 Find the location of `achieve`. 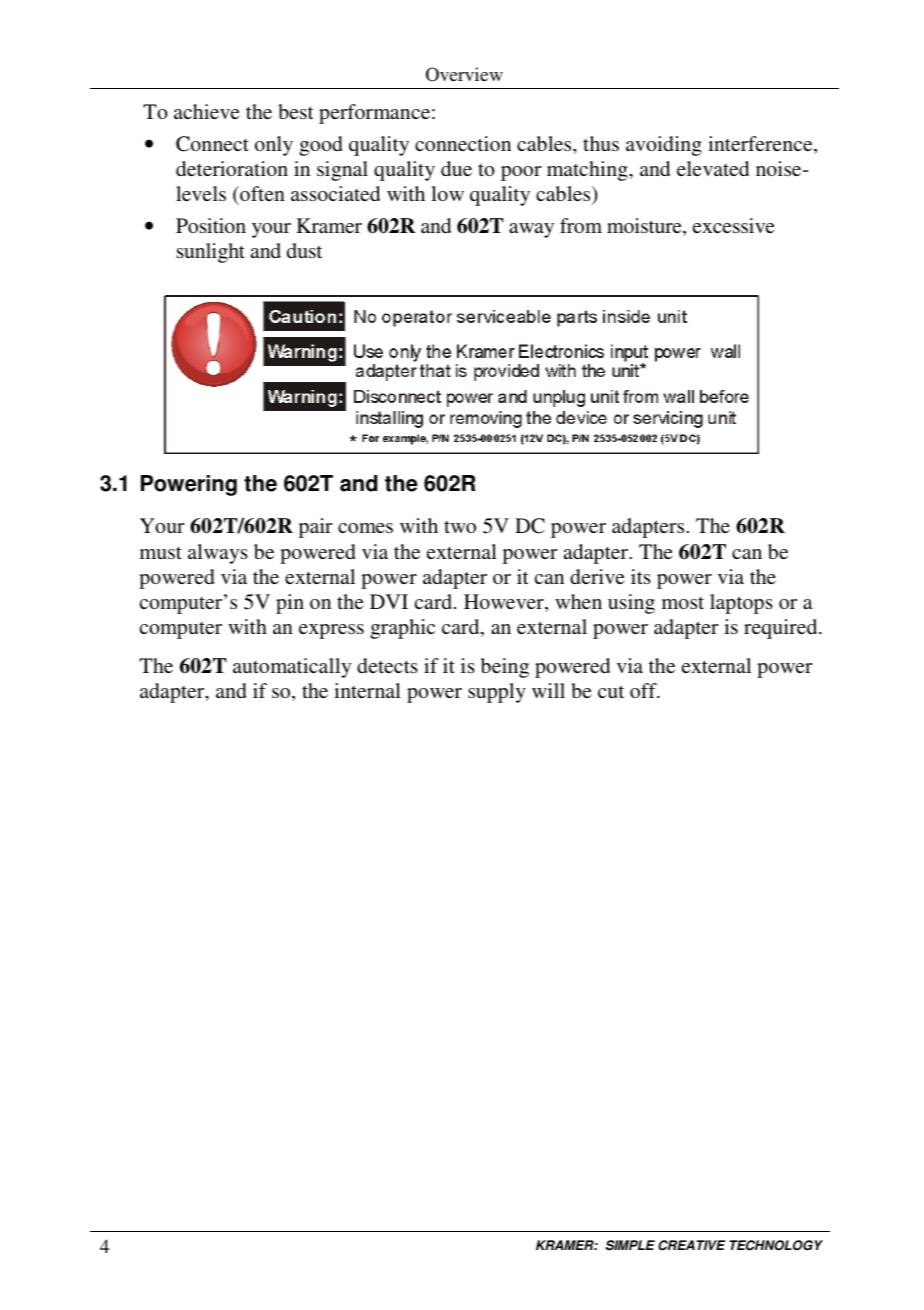

achieve is located at coordinates (207, 111).
